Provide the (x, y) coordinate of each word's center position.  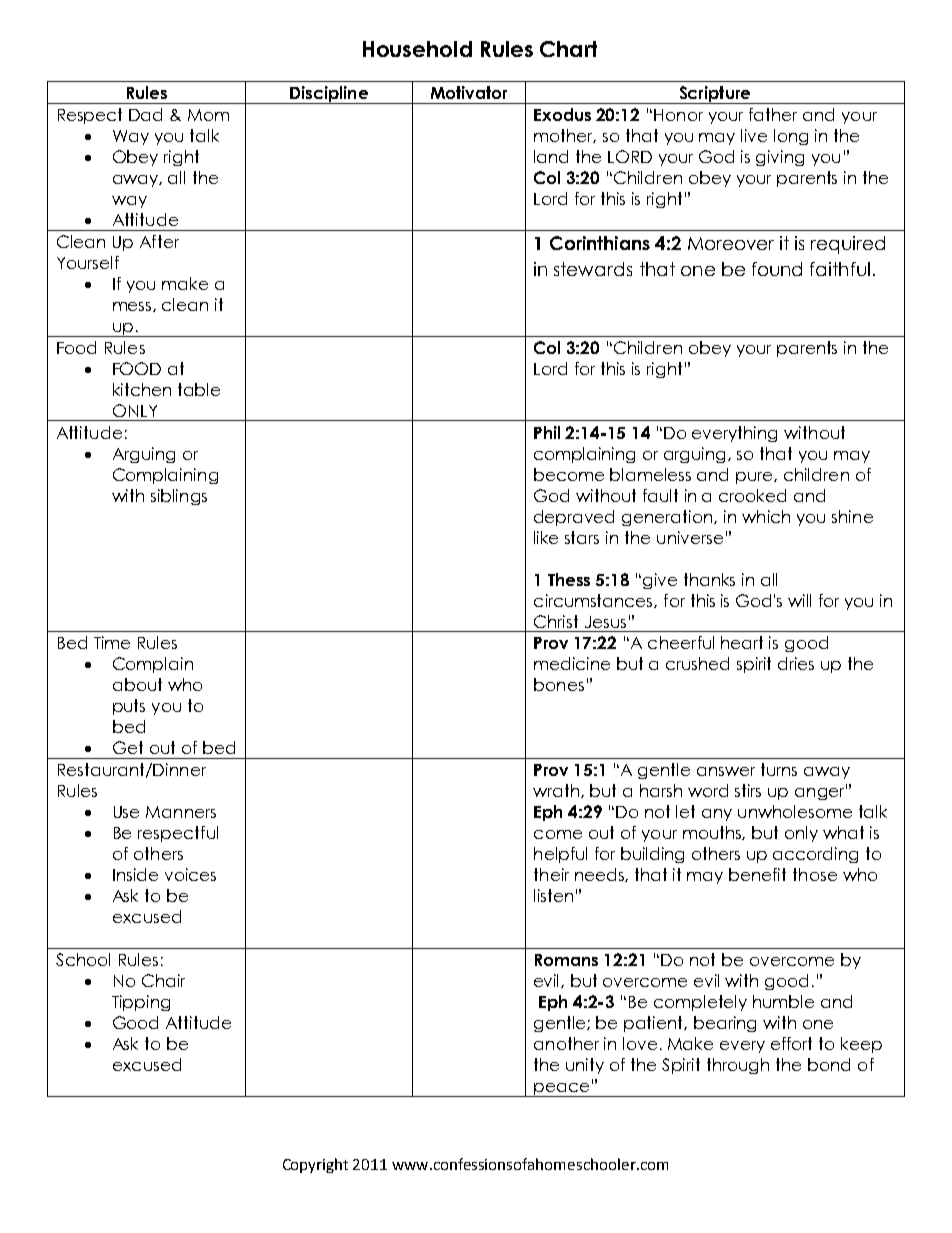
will (799, 600)
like (546, 537)
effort (791, 1043)
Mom (208, 115)
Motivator (469, 92)
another (566, 1043)
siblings (179, 497)
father (773, 114)
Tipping (141, 1003)
